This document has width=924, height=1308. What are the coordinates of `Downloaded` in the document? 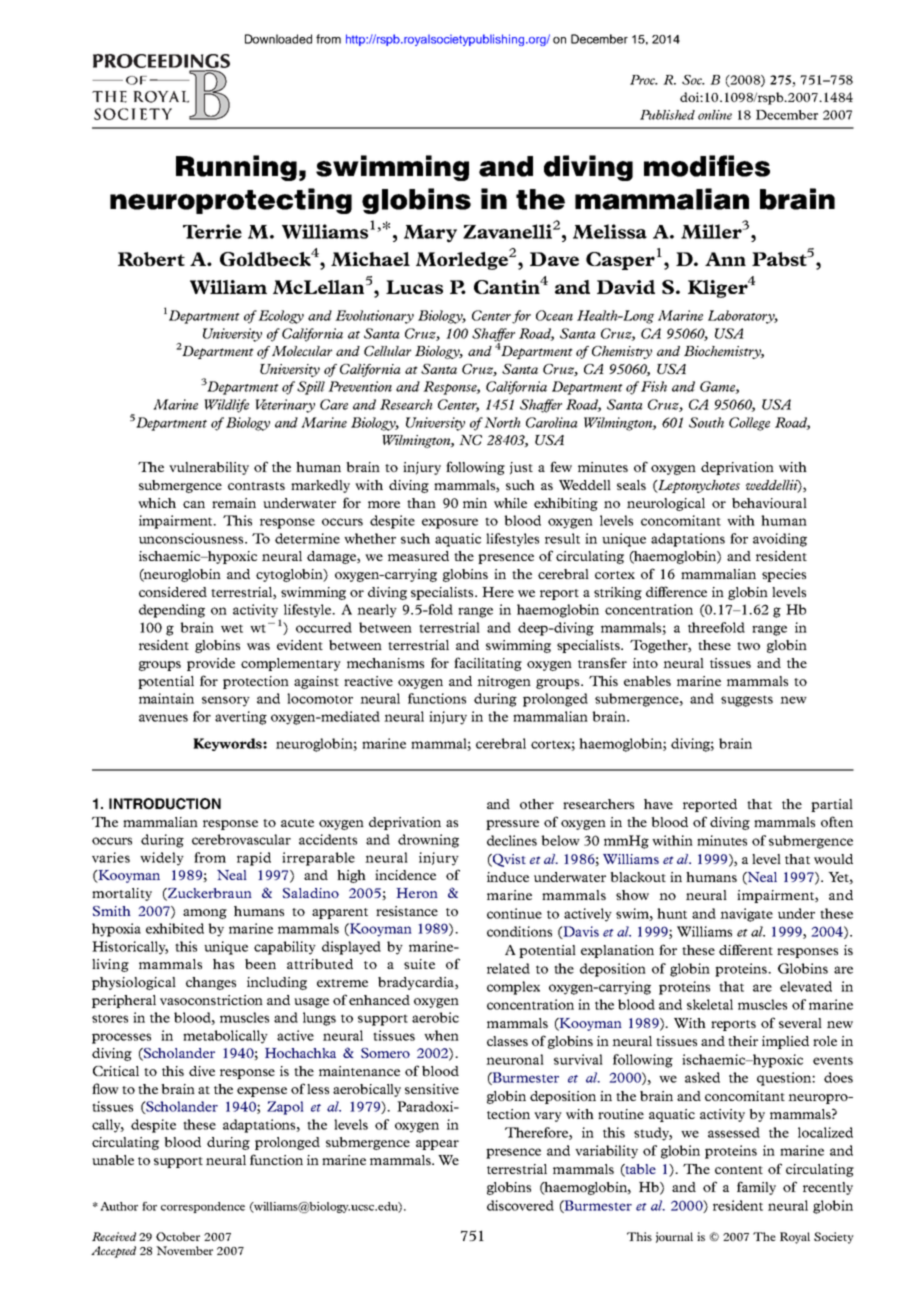 It's located at (278, 39).
